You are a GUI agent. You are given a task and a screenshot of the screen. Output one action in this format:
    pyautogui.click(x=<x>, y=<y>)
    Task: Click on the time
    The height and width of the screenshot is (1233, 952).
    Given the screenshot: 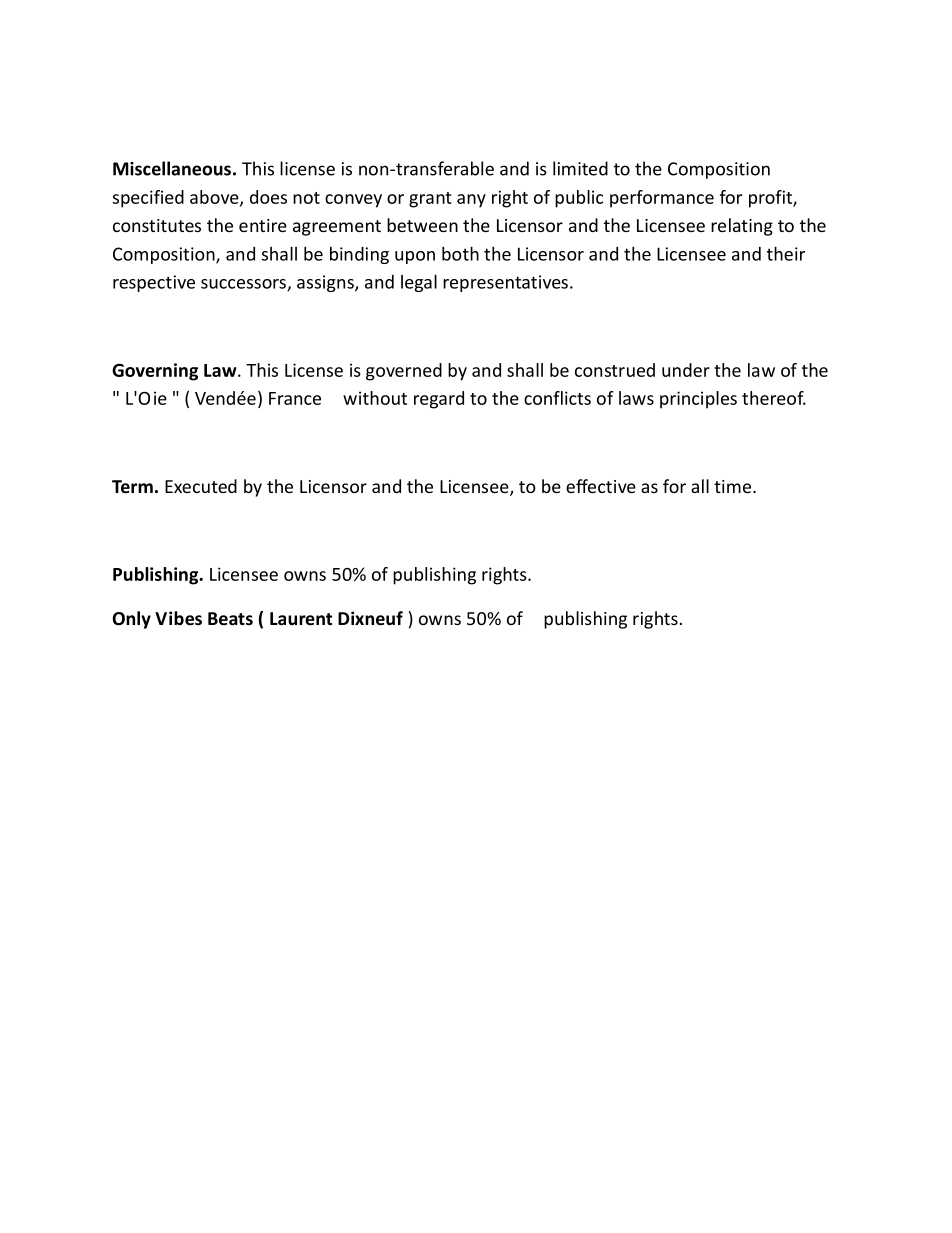 What is the action you would take?
    pyautogui.click(x=734, y=486)
